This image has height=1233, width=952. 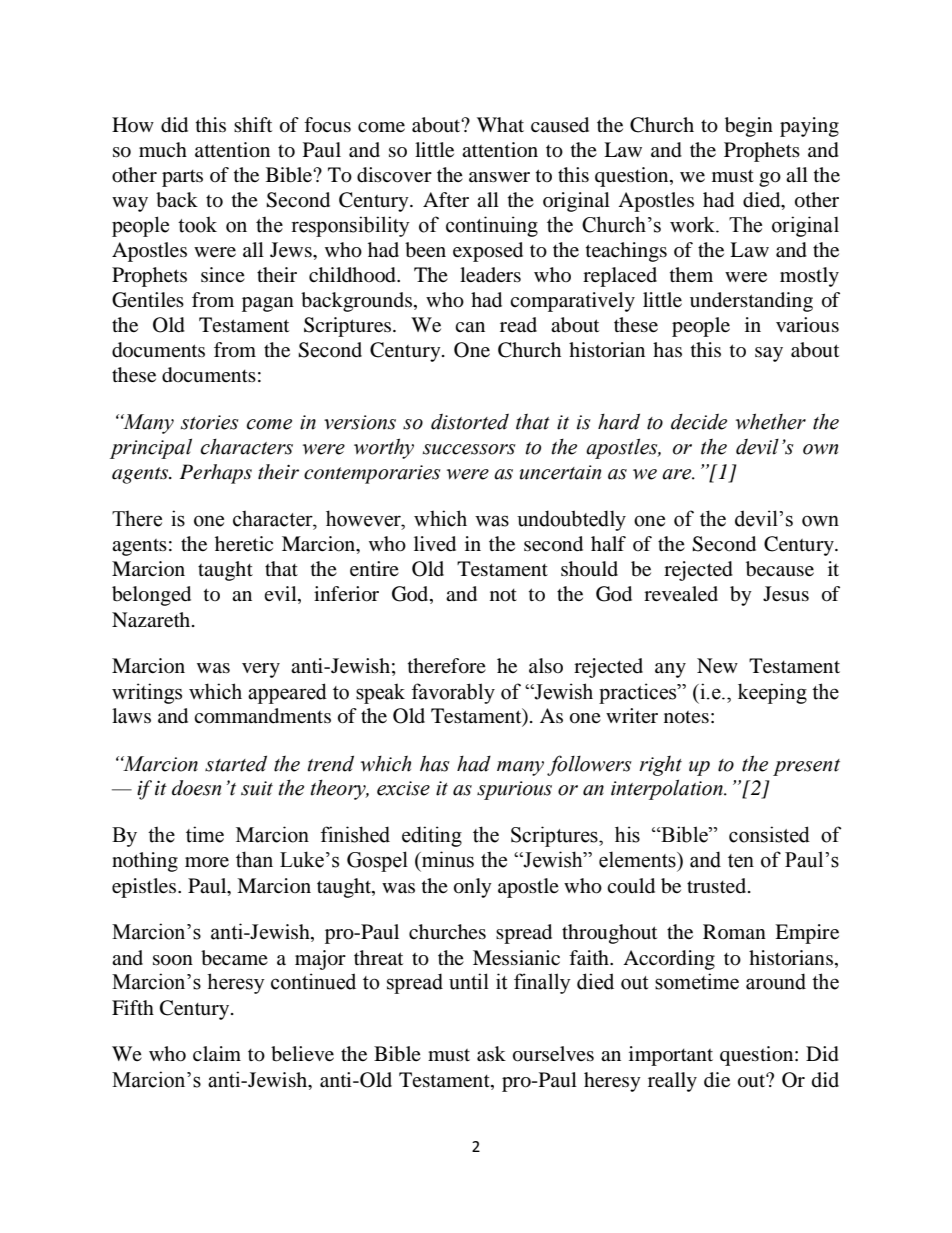 I want to click on started, so click(x=236, y=763).
